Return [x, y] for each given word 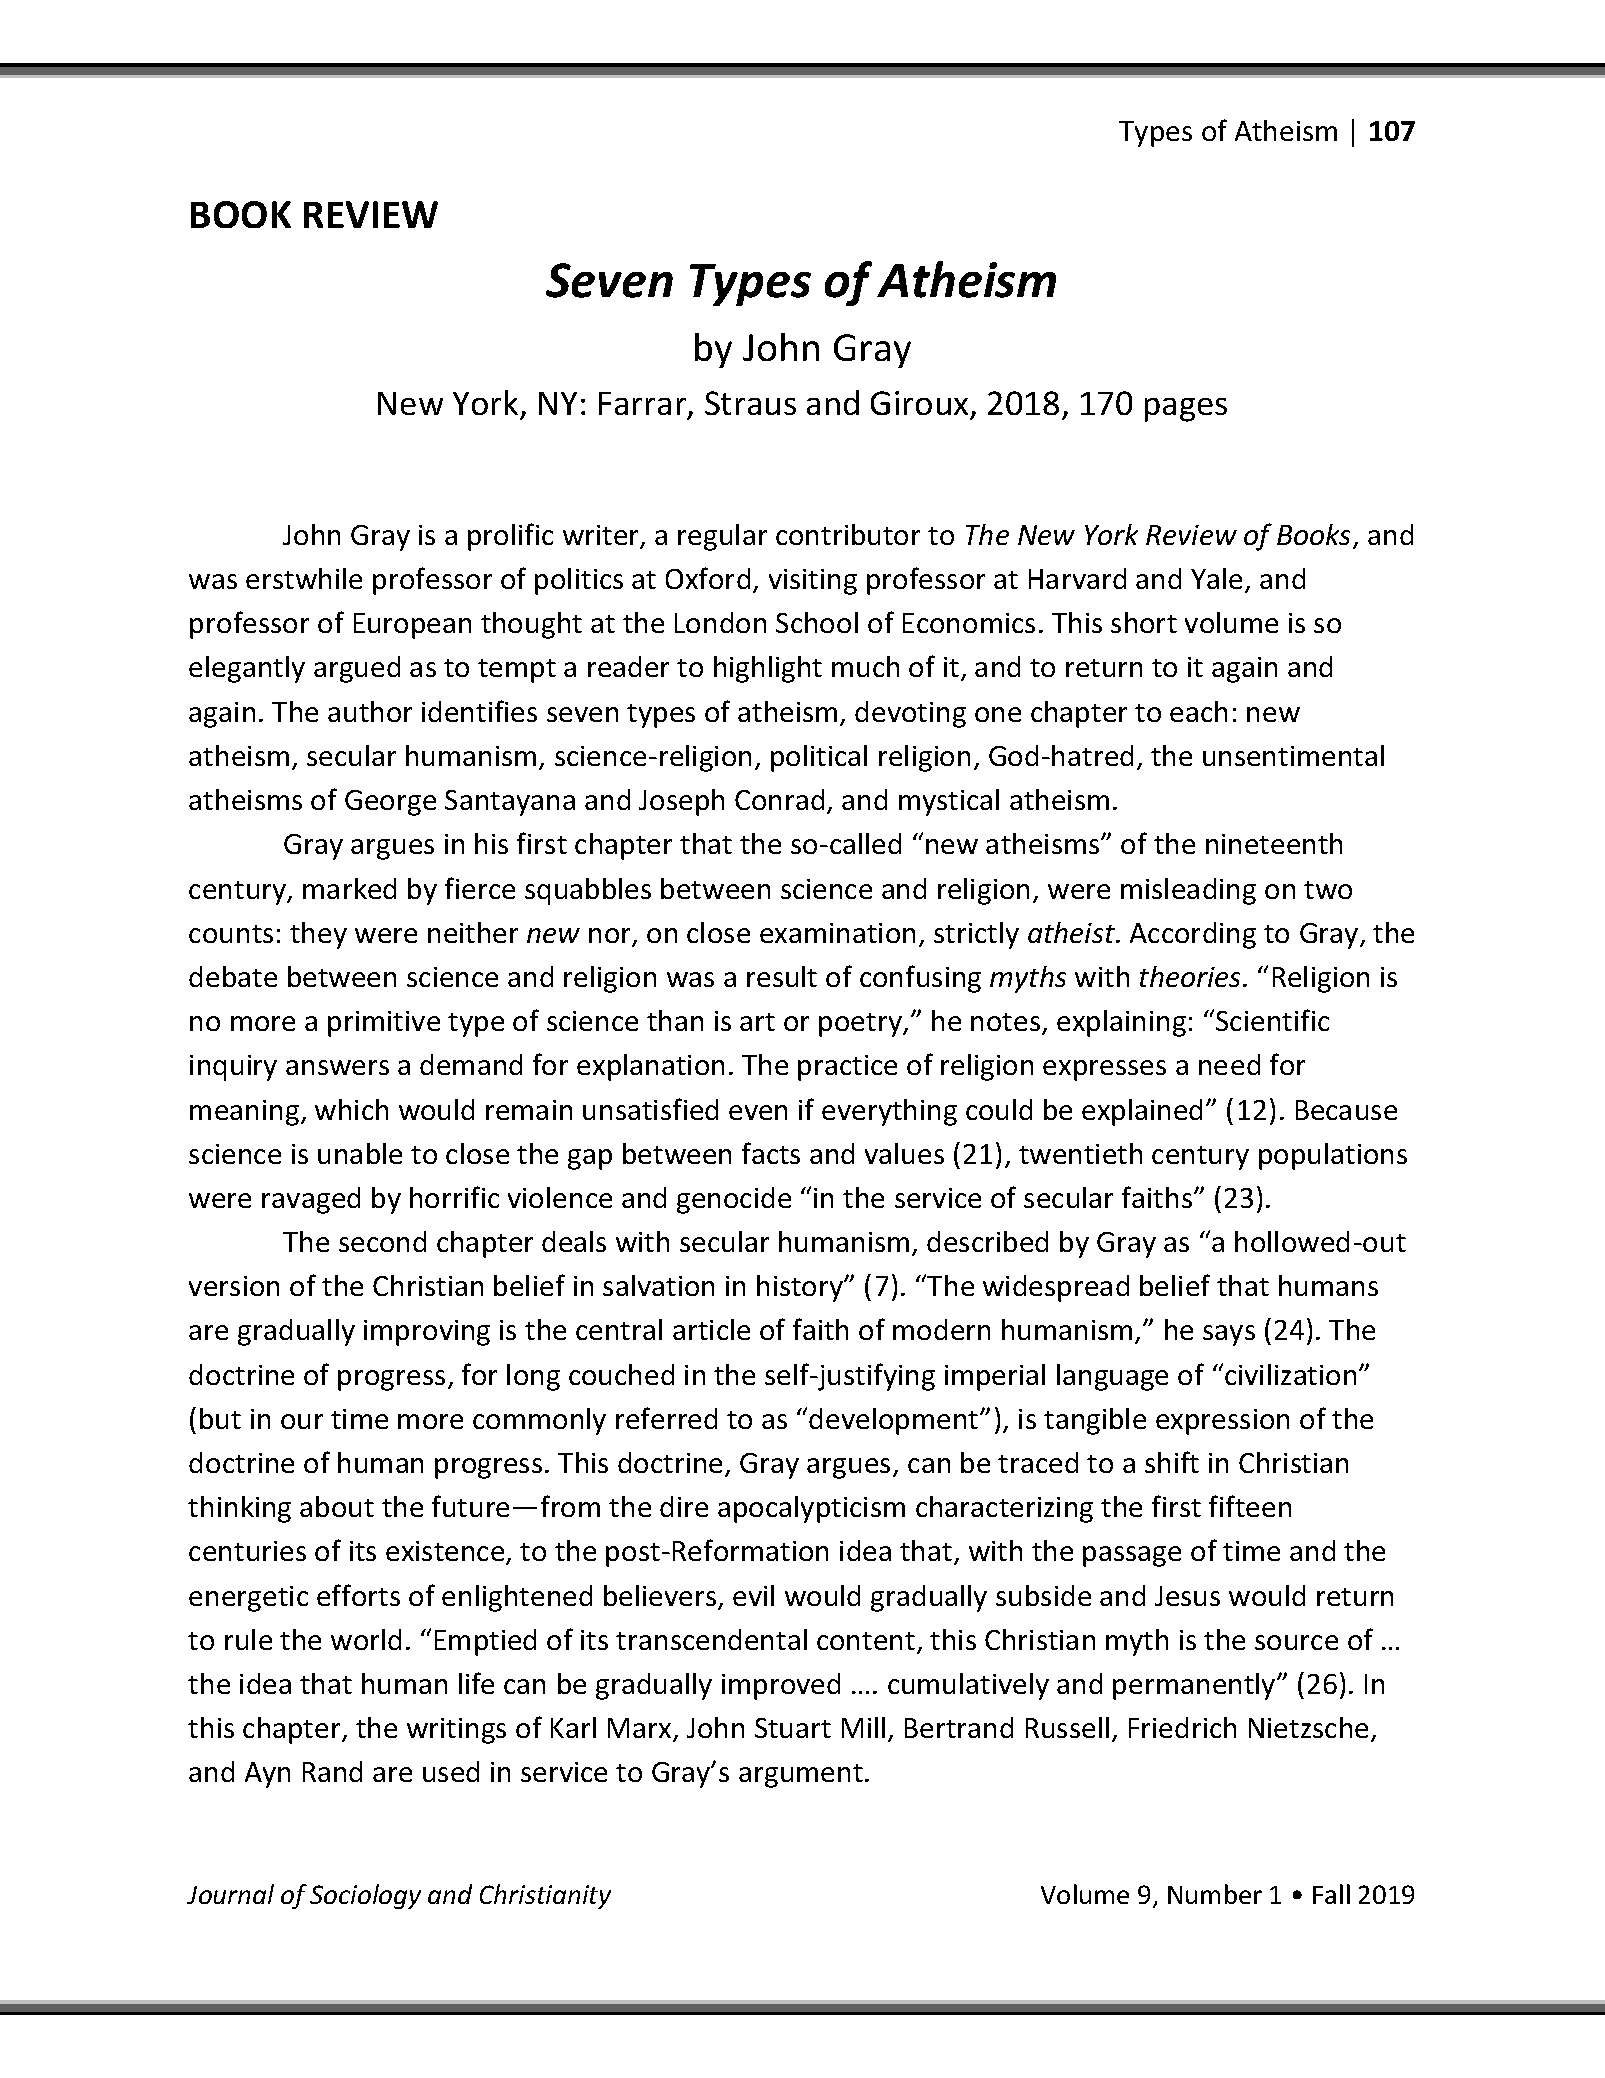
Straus [750, 403]
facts [771, 1153]
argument [801, 1776]
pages [1186, 410]
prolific [510, 537]
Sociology [365, 1896]
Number [1215, 1894]
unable [360, 1153]
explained [1142, 1112]
